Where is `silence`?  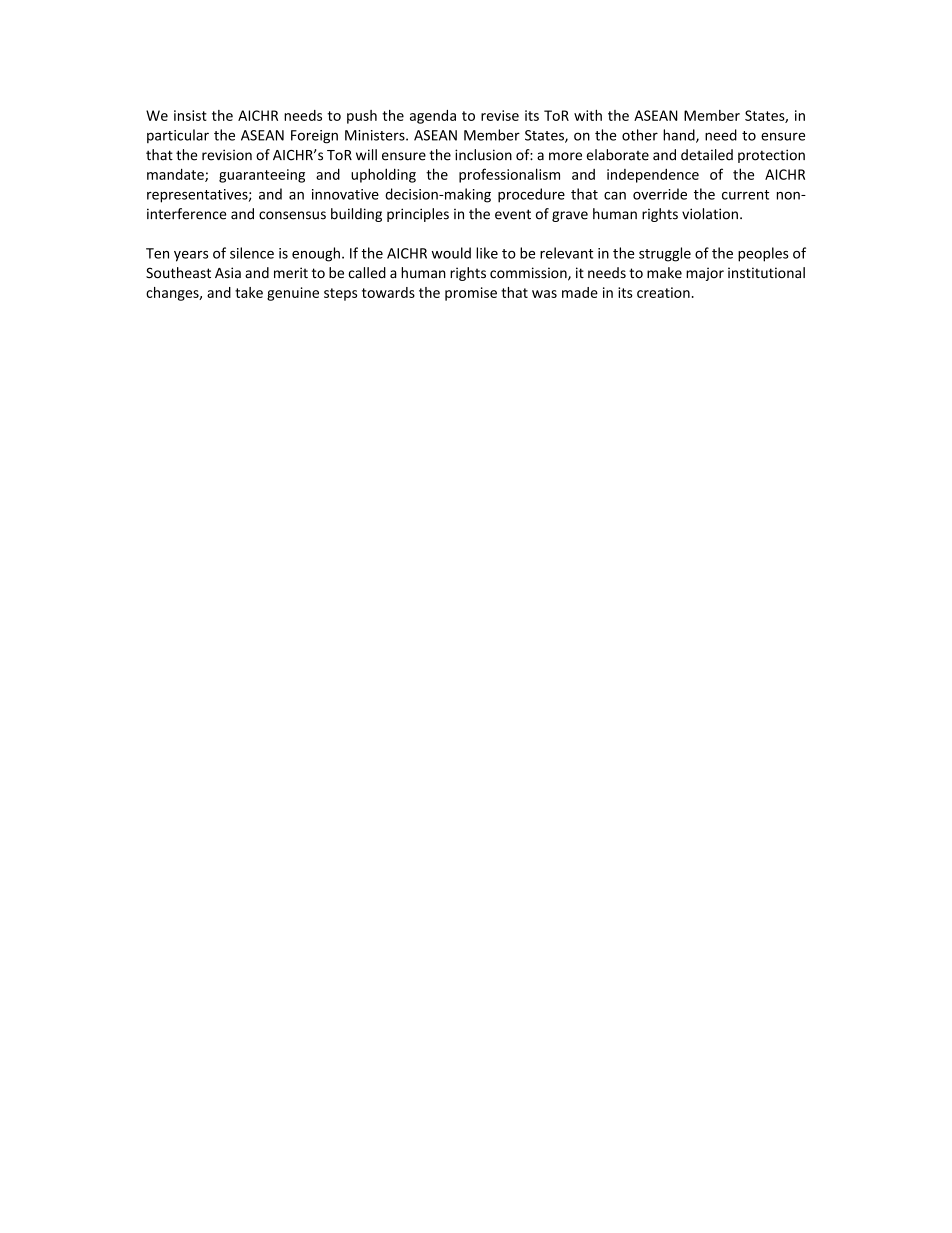
silence is located at coordinates (252, 253).
